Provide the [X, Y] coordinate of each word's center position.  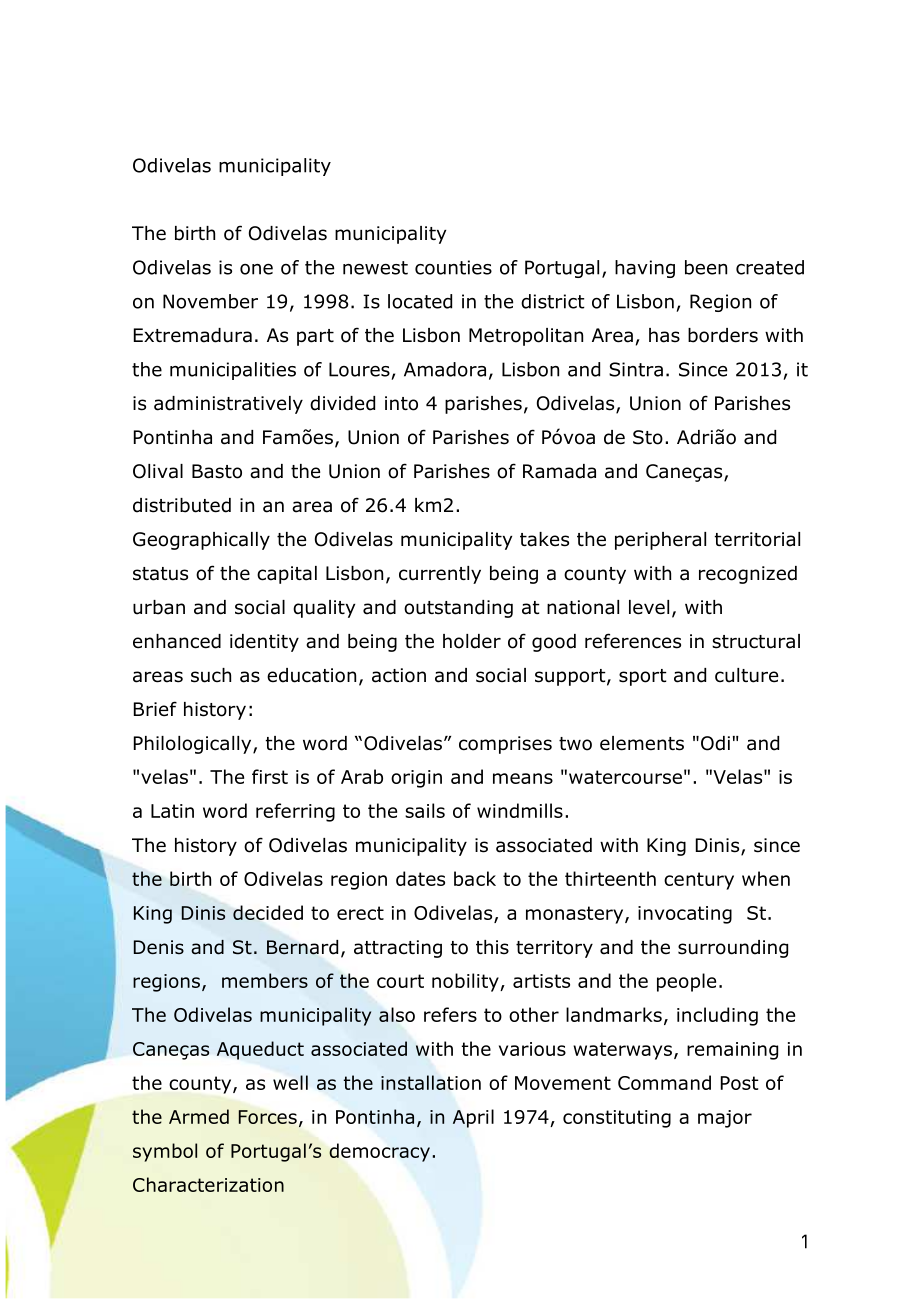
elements [642, 743]
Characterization [208, 1184]
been [706, 267]
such [211, 675]
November [210, 301]
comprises [505, 745]
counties [453, 267]
